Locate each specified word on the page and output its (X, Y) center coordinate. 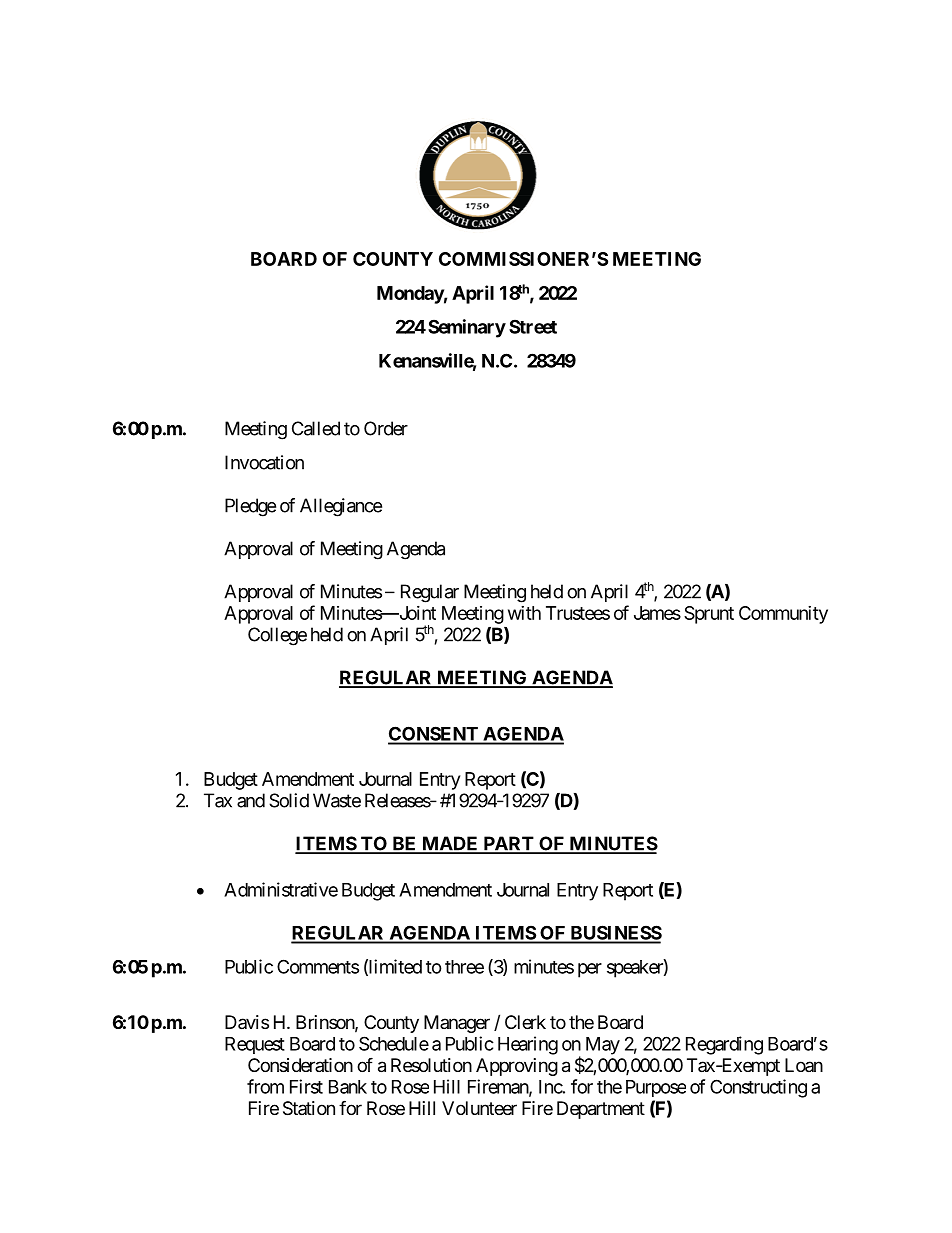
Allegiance (341, 507)
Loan (804, 1065)
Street (533, 326)
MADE (450, 844)
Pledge (250, 507)
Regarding (724, 1045)
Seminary (467, 328)
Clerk (525, 1022)
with (524, 613)
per (590, 970)
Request (255, 1045)
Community (783, 615)
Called (316, 428)
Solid (289, 800)
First (306, 1086)
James (657, 613)
